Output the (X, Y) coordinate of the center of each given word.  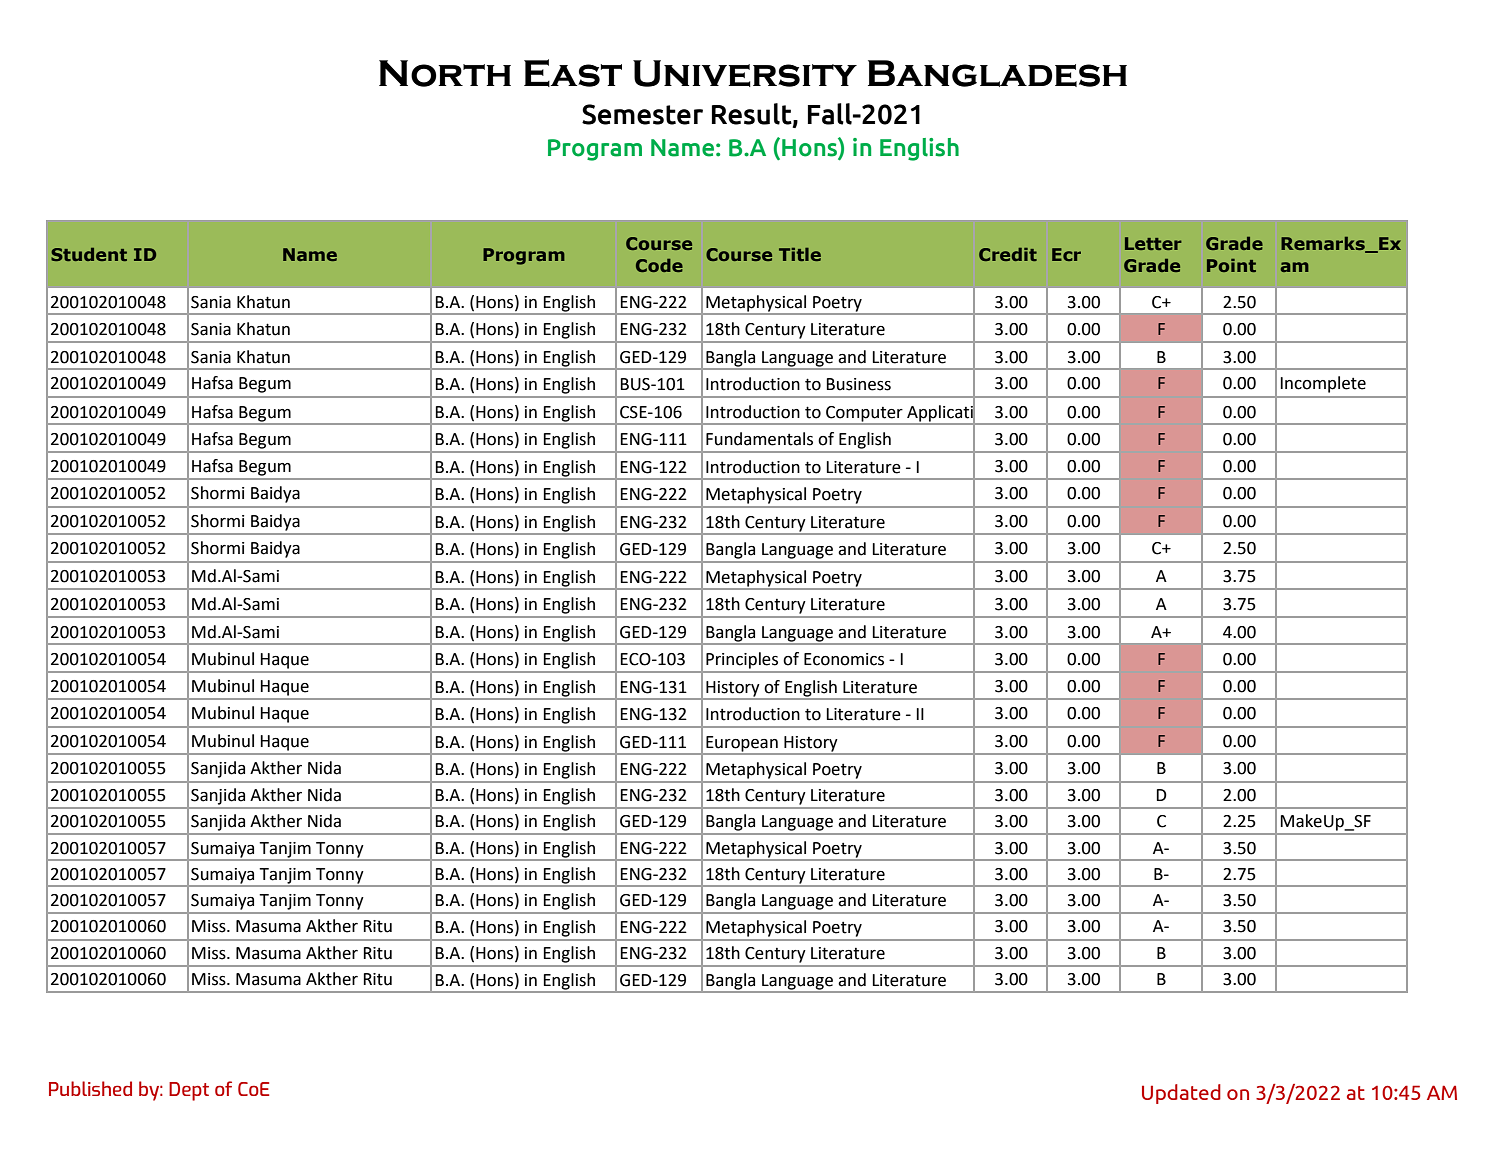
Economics (844, 659)
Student (89, 254)
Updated (1181, 1094)
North (445, 73)
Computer (864, 415)
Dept (189, 1091)
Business (858, 384)
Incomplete (1323, 384)
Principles (742, 660)
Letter (1153, 243)
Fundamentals (759, 439)
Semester (642, 114)
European (742, 744)
